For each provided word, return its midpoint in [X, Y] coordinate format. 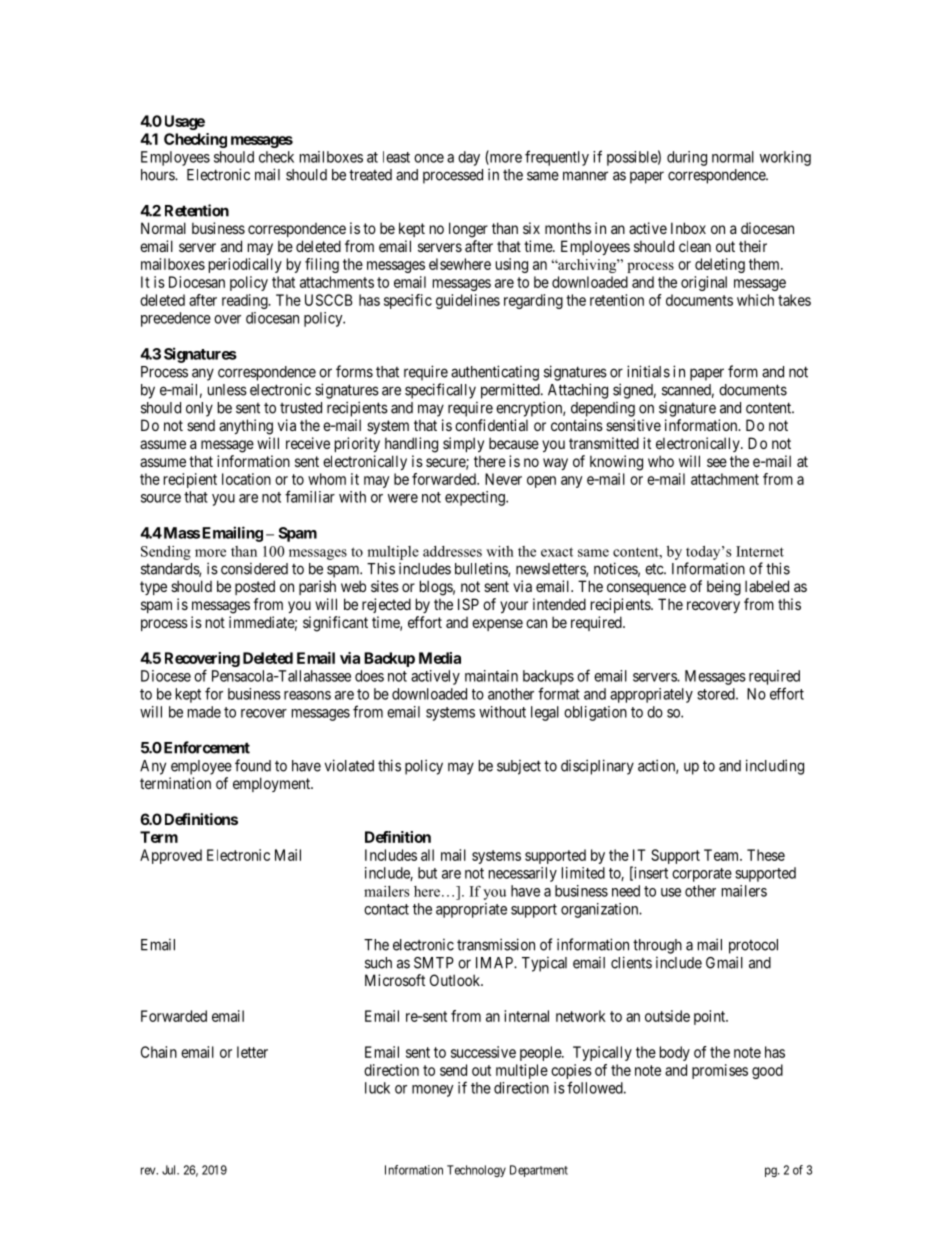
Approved [171, 856]
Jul [170, 1170]
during [687, 158]
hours [158, 175]
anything [246, 427]
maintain [491, 676]
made [204, 712]
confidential [491, 425]
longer [468, 230]
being [724, 588]
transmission [496, 944]
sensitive [633, 425]
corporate [702, 875]
